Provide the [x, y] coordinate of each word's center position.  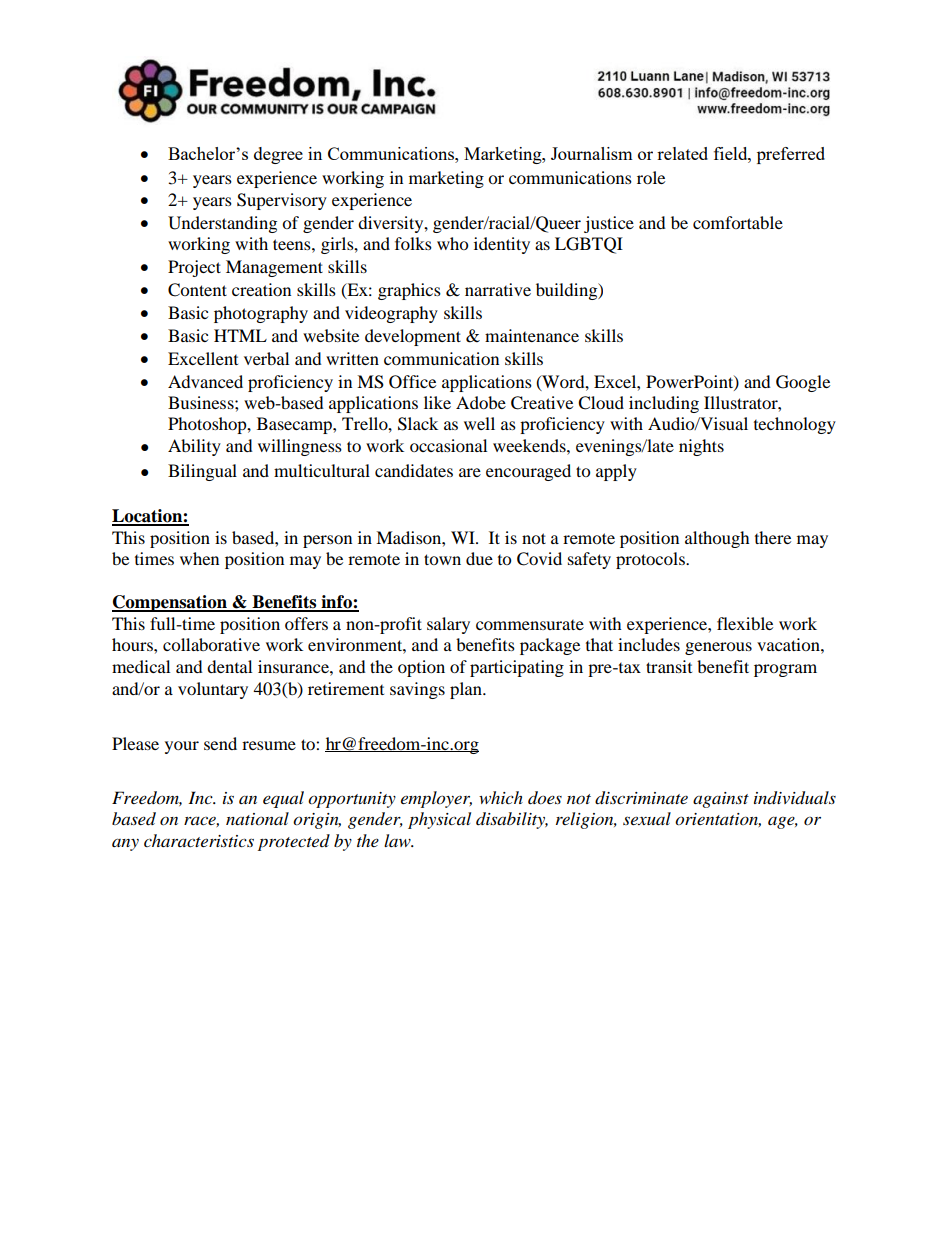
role [651, 177]
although [717, 539]
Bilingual [202, 472]
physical [439, 820]
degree [278, 155]
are [470, 472]
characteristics [199, 840]
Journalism [592, 153]
